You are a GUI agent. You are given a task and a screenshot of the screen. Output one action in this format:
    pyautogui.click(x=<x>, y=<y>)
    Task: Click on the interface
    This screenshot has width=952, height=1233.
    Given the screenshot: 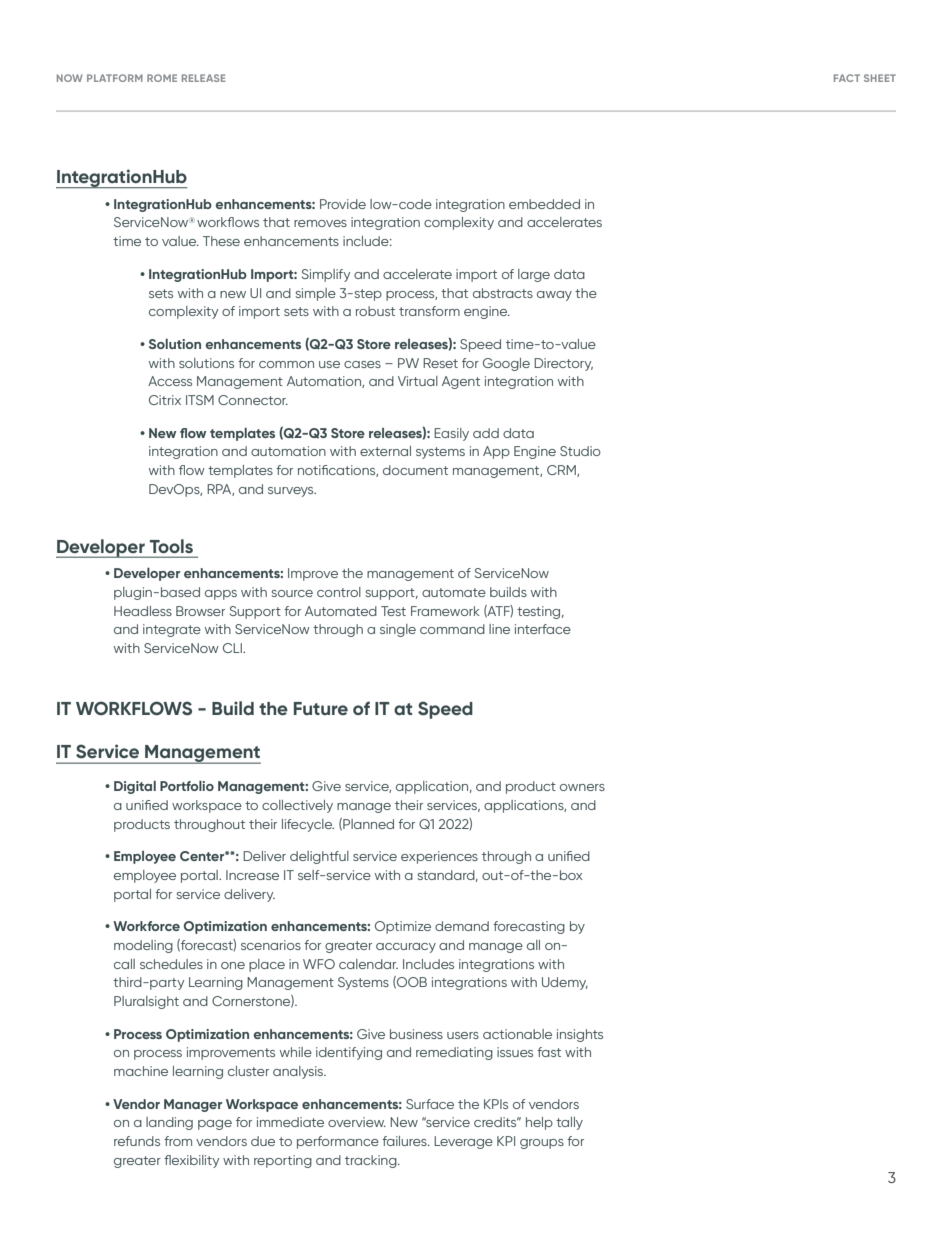 What is the action you would take?
    pyautogui.click(x=543, y=629)
